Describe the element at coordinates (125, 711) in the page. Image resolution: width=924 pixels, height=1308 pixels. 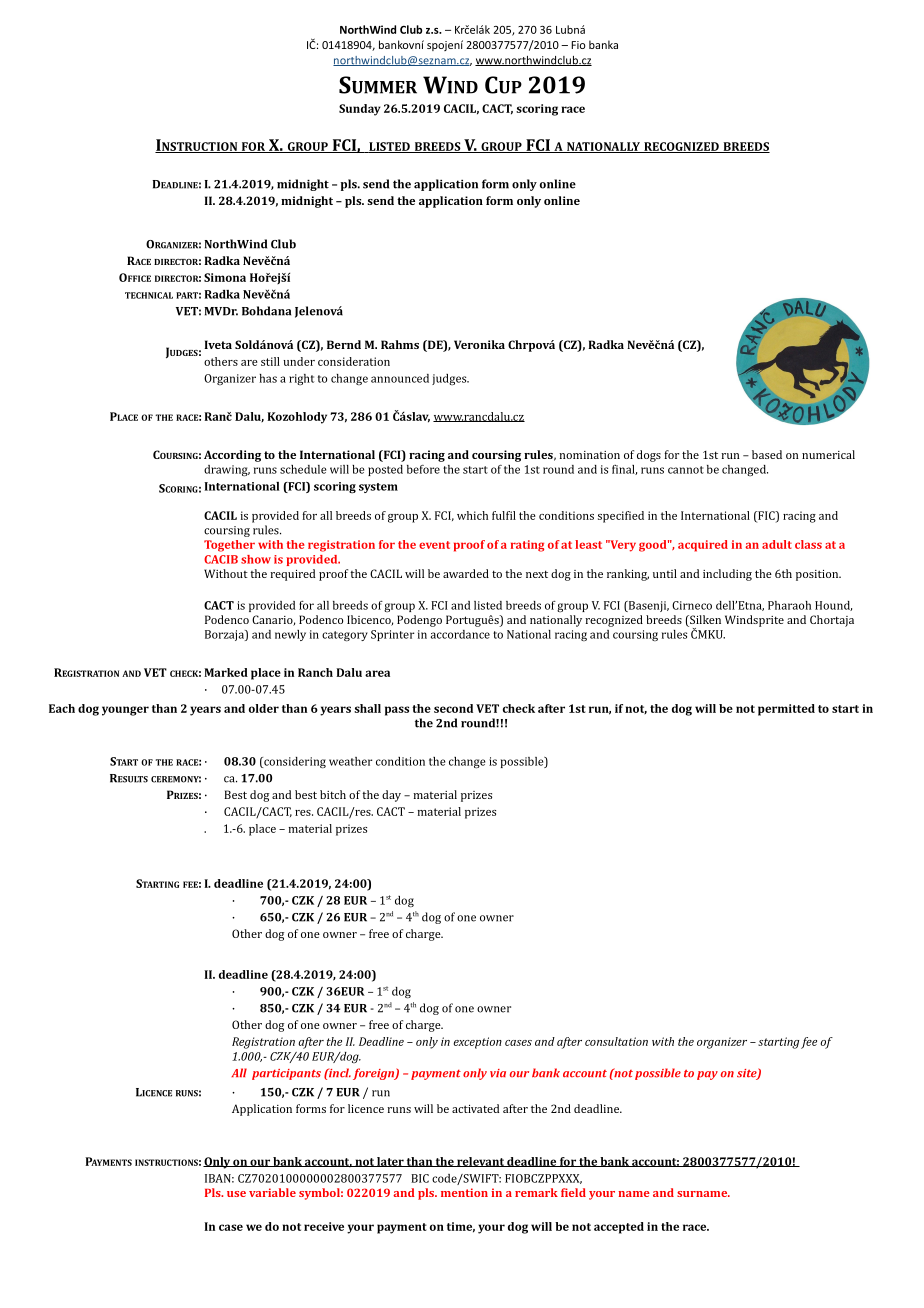
I see `younger` at that location.
